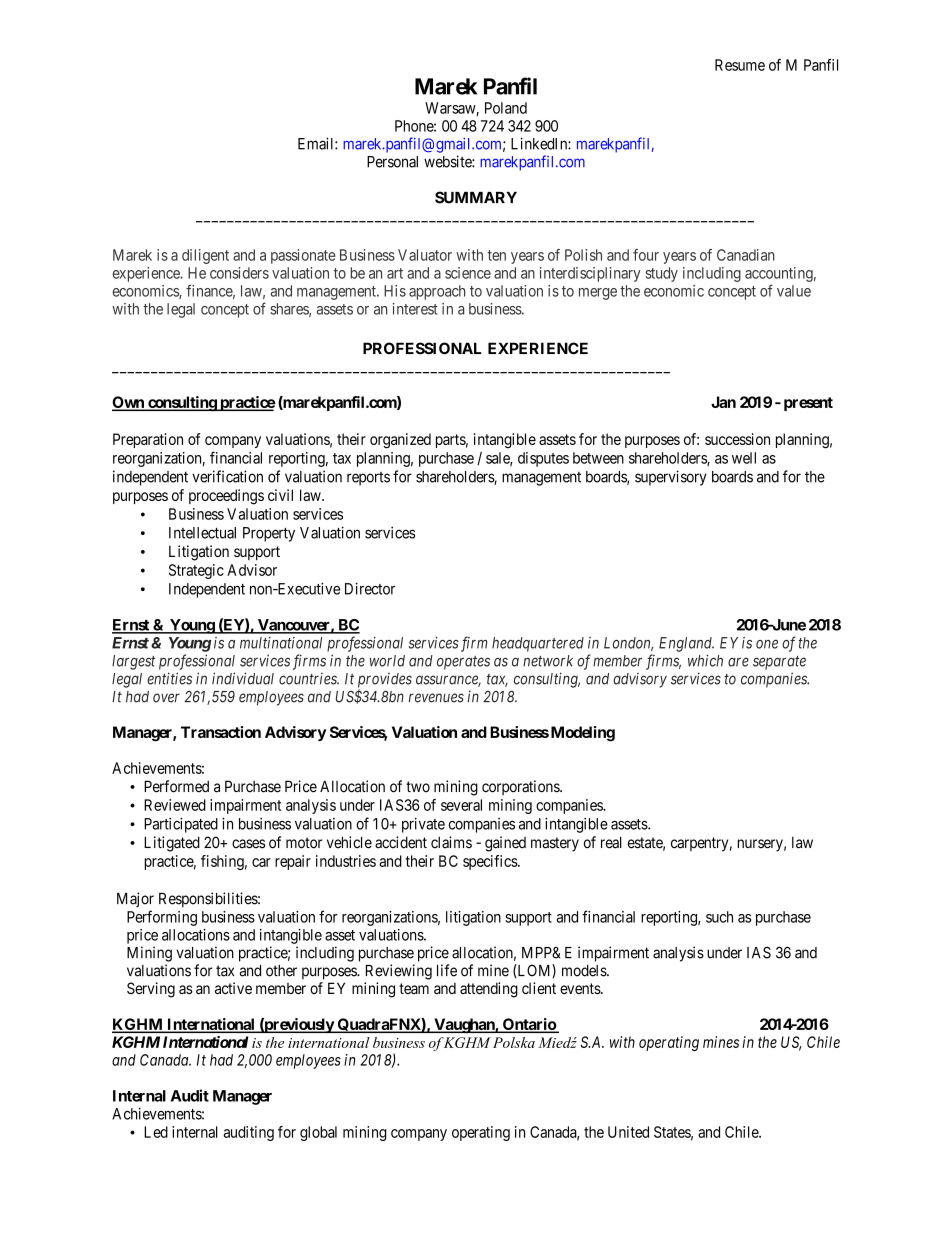 This document has width=952, height=1233. Describe the element at coordinates (400, 441) in the document. I see `organized` at that location.
